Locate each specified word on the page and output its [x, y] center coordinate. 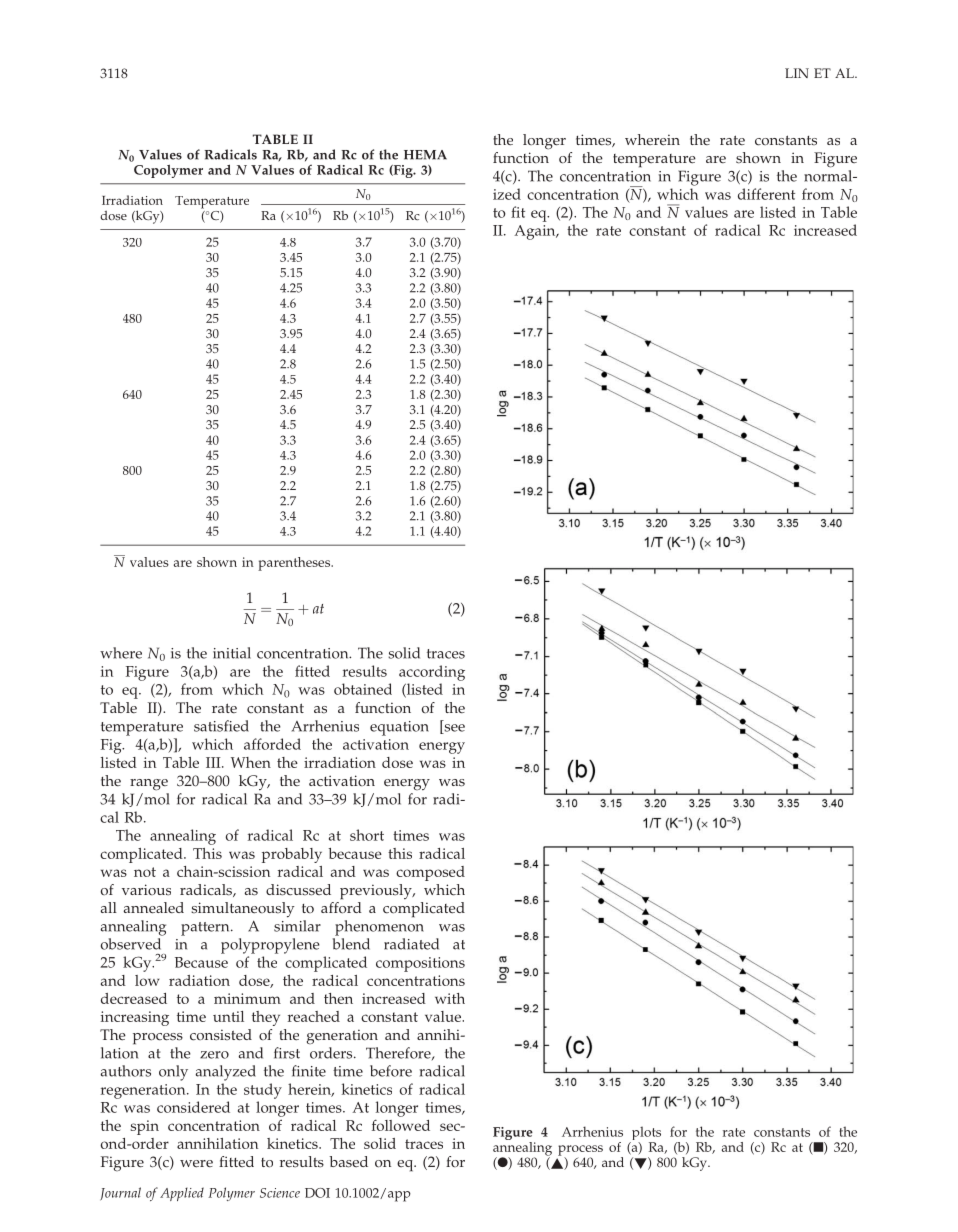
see [453, 729]
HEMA [425, 155]
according [432, 673]
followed [401, 1125]
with [450, 998]
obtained [363, 689]
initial [232, 653]
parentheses [295, 564]
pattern [206, 929]
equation [399, 728]
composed [430, 873]
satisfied [221, 726]
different [766, 194]
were [196, 1164]
